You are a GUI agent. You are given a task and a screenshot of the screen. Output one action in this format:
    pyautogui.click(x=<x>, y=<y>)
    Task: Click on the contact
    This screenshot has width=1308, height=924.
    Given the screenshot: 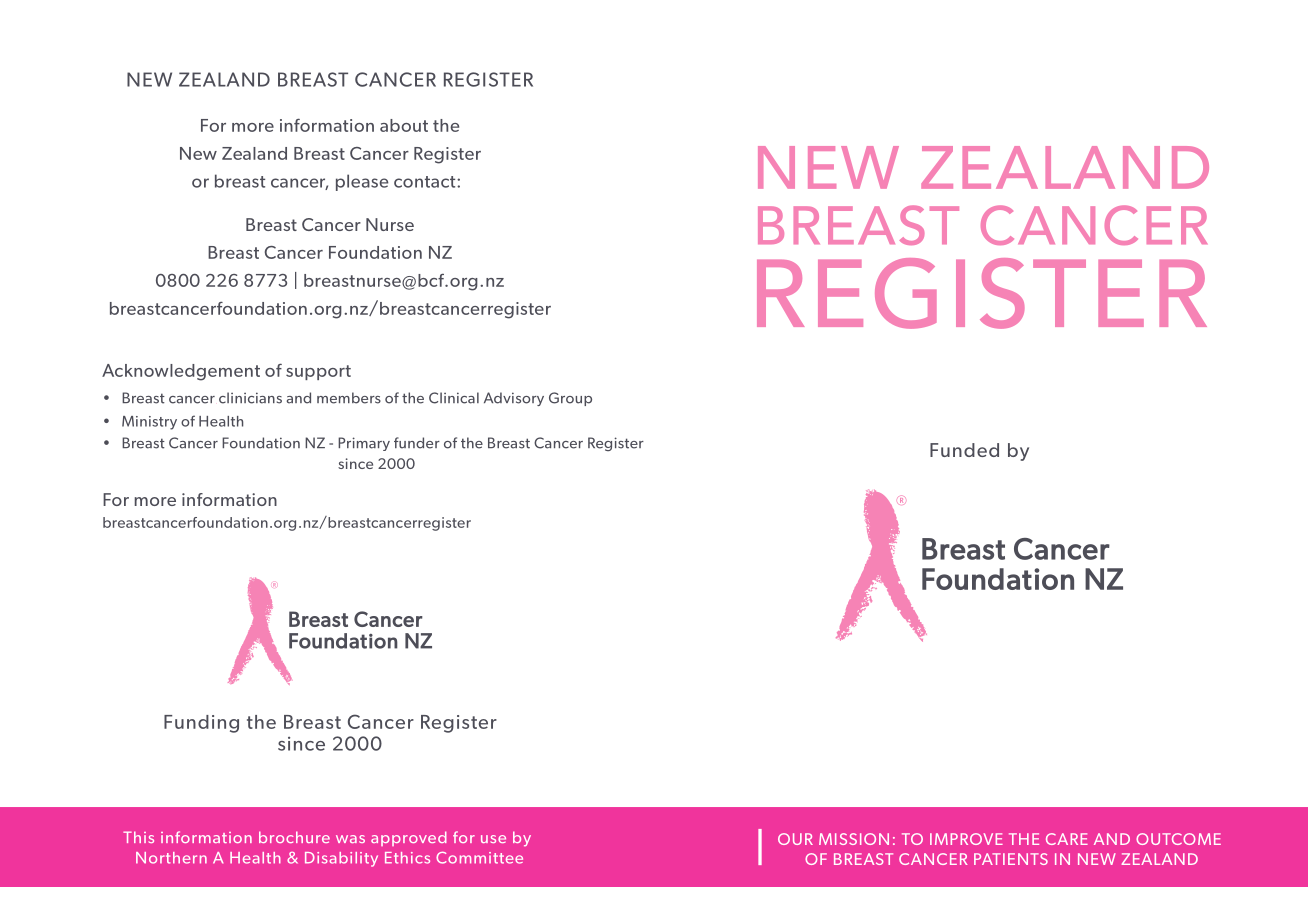 What is the action you would take?
    pyautogui.click(x=426, y=182)
